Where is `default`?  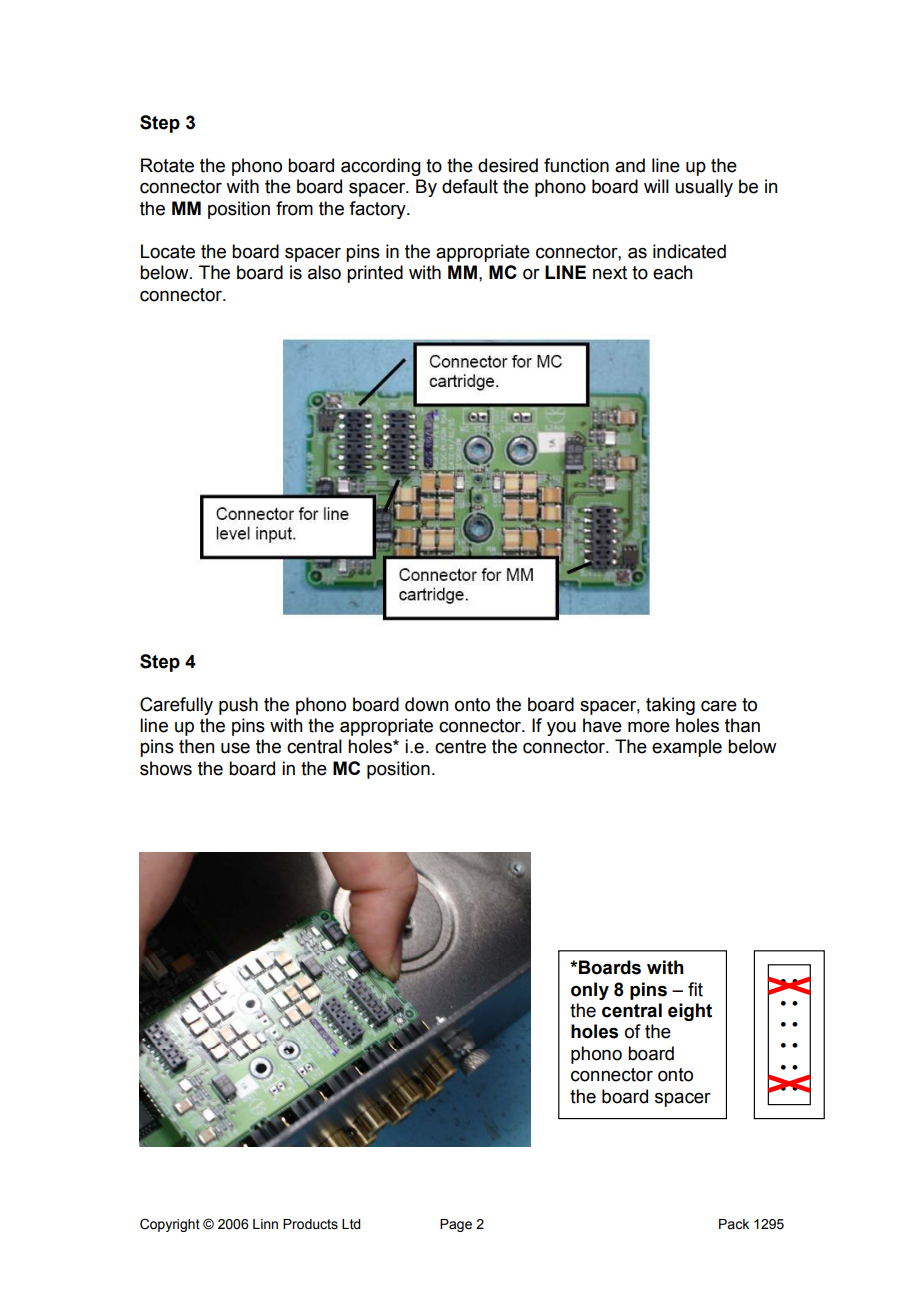 default is located at coordinates (470, 186).
